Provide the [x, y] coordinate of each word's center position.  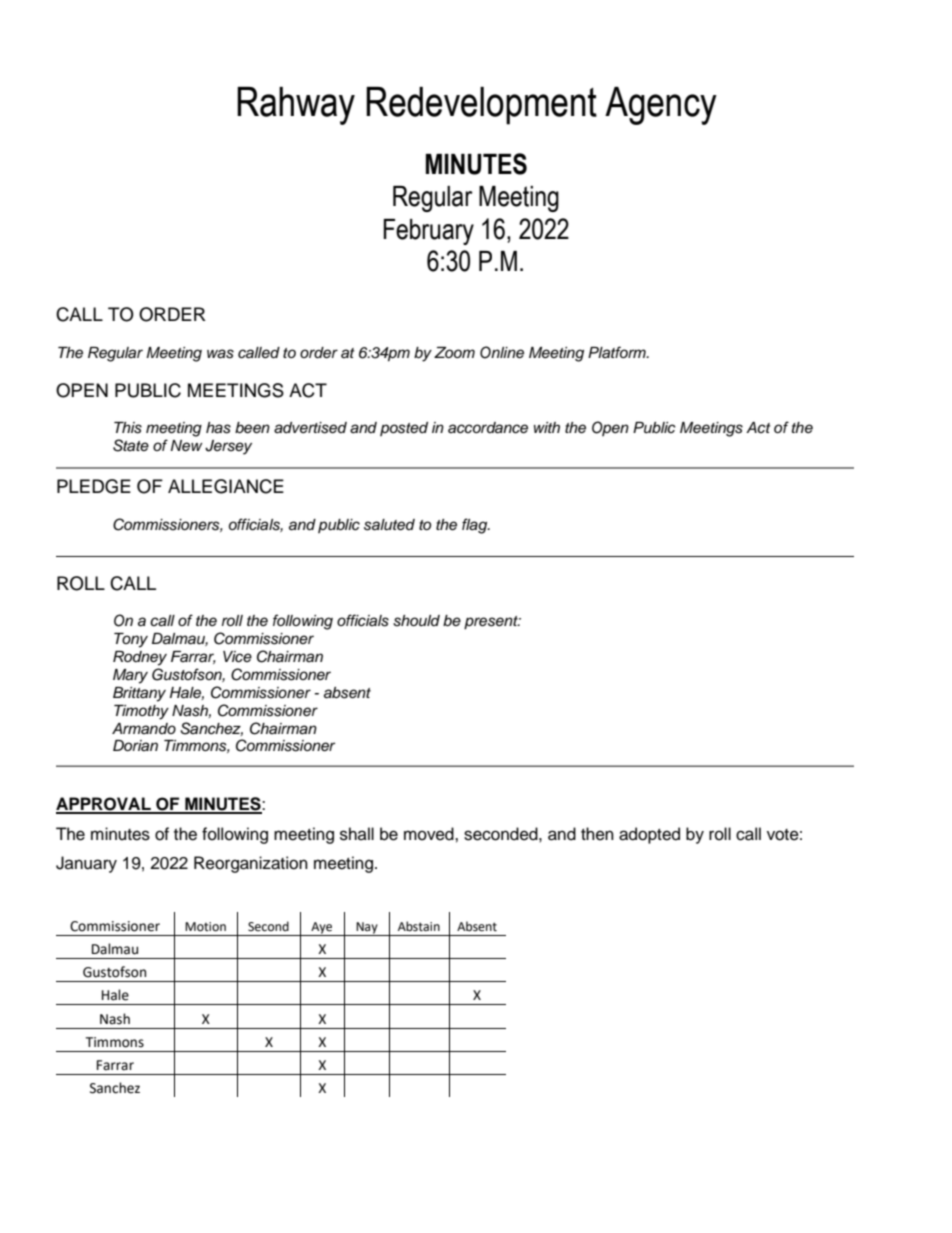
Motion [205, 927]
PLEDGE [94, 486]
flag [476, 526]
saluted [389, 525]
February [428, 232]
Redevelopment [481, 106]
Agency [661, 106]
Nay [367, 929]
